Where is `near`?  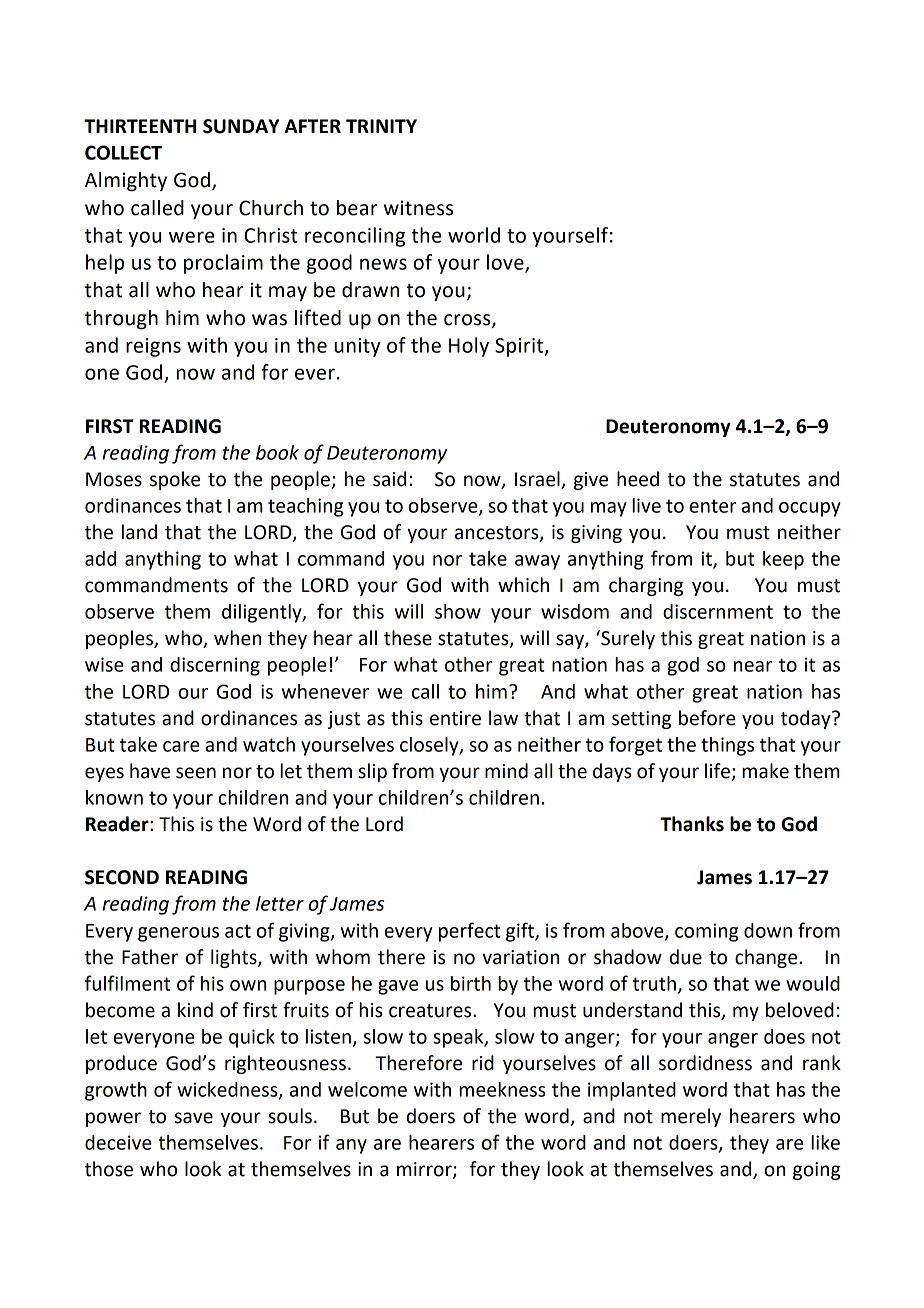
near is located at coordinates (753, 666).
